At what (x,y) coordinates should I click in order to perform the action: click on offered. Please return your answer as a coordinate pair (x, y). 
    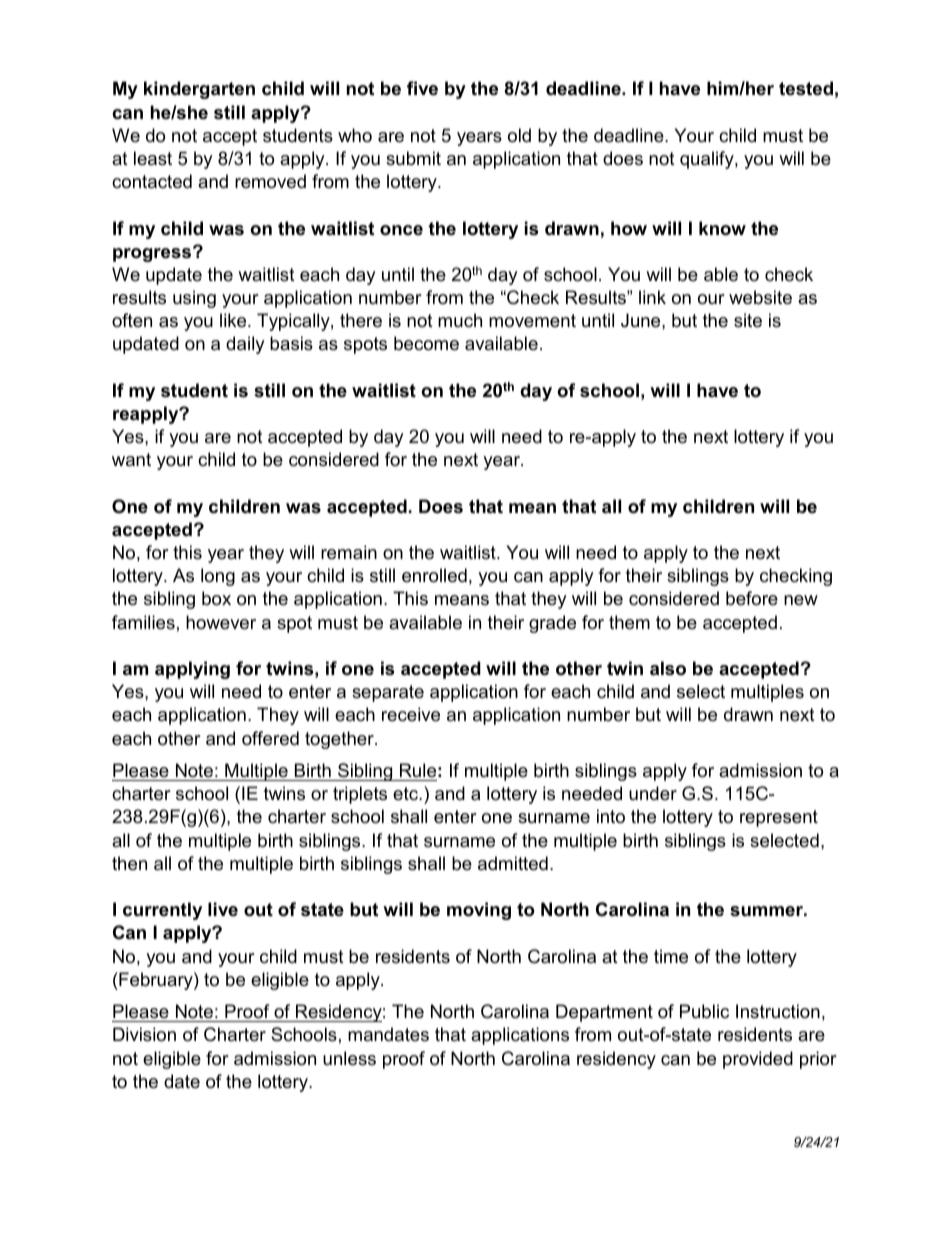
    Looking at the image, I should click on (270, 738).
